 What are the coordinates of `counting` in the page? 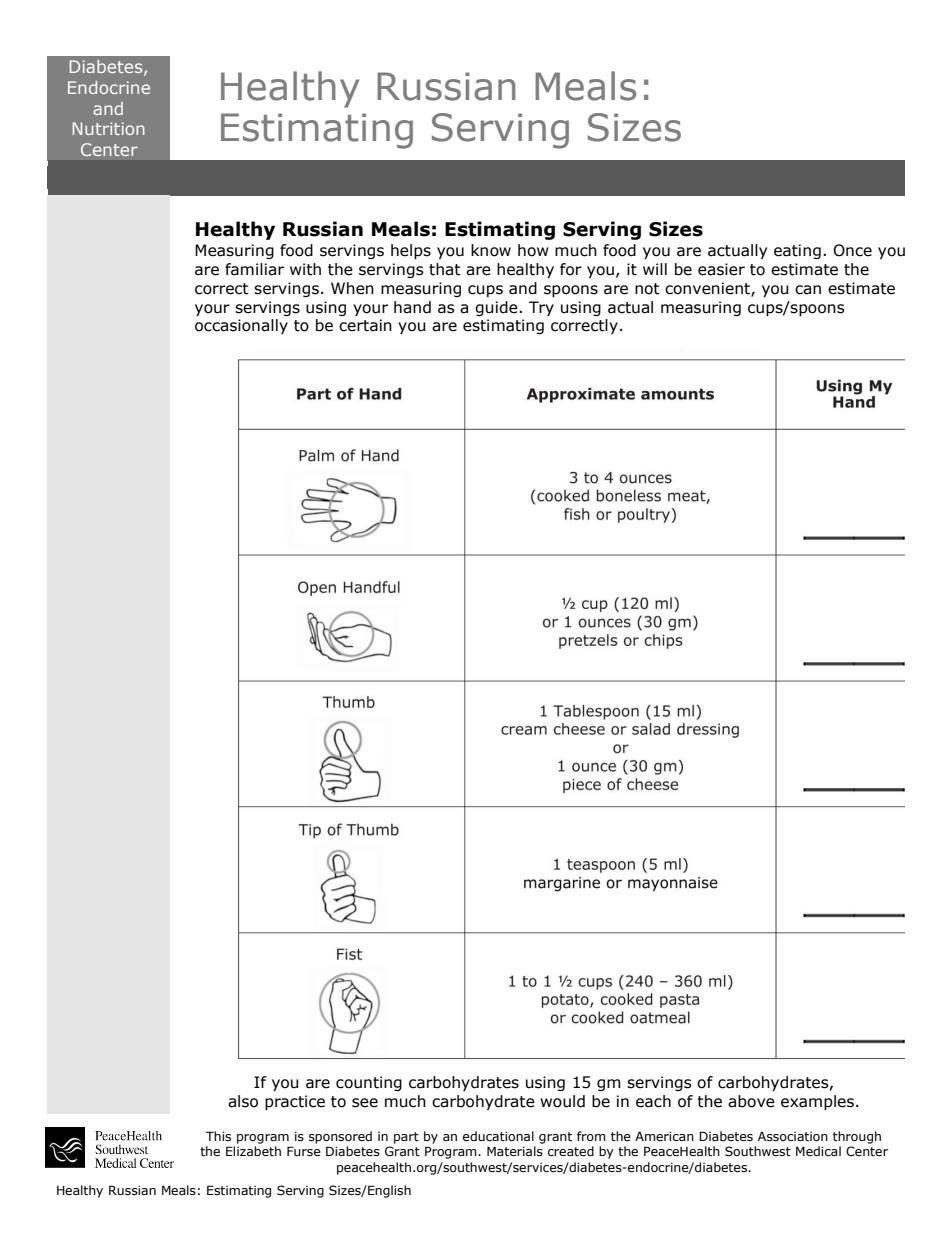 It's located at (369, 1083).
